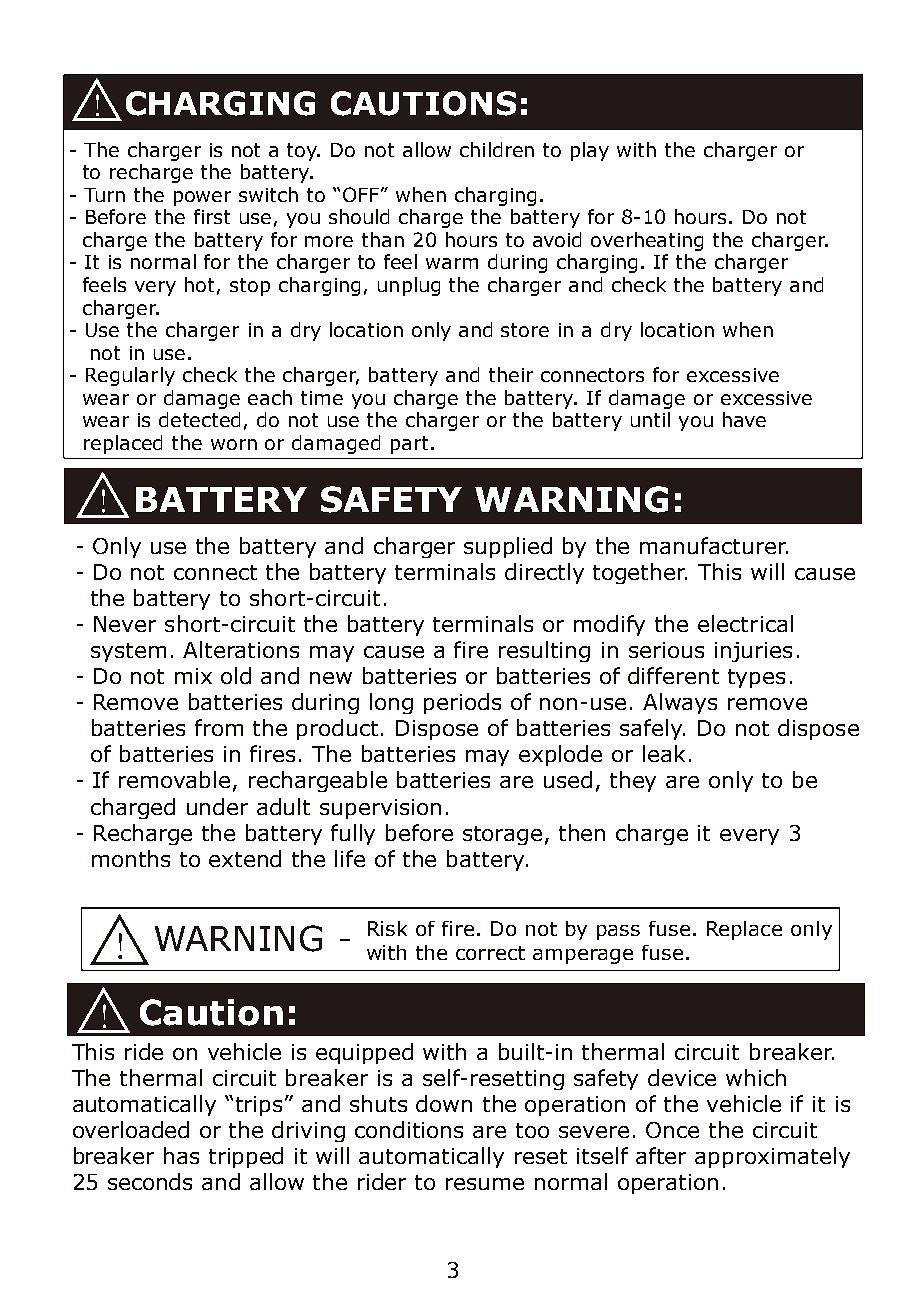 This document has height=1308, width=924. Describe the element at coordinates (125, 624) in the document. I see `Never` at that location.
